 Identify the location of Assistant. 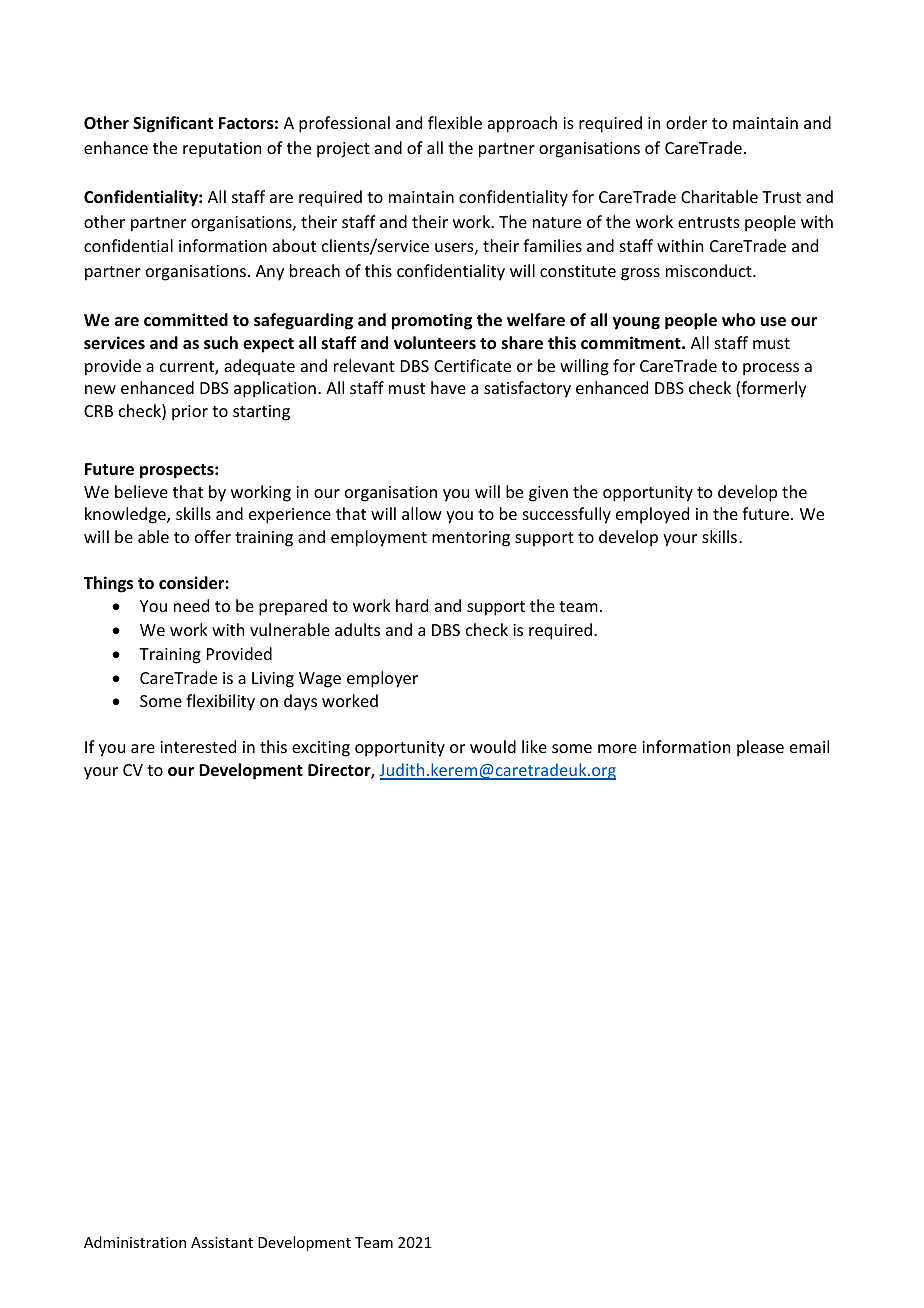
(222, 1242).
